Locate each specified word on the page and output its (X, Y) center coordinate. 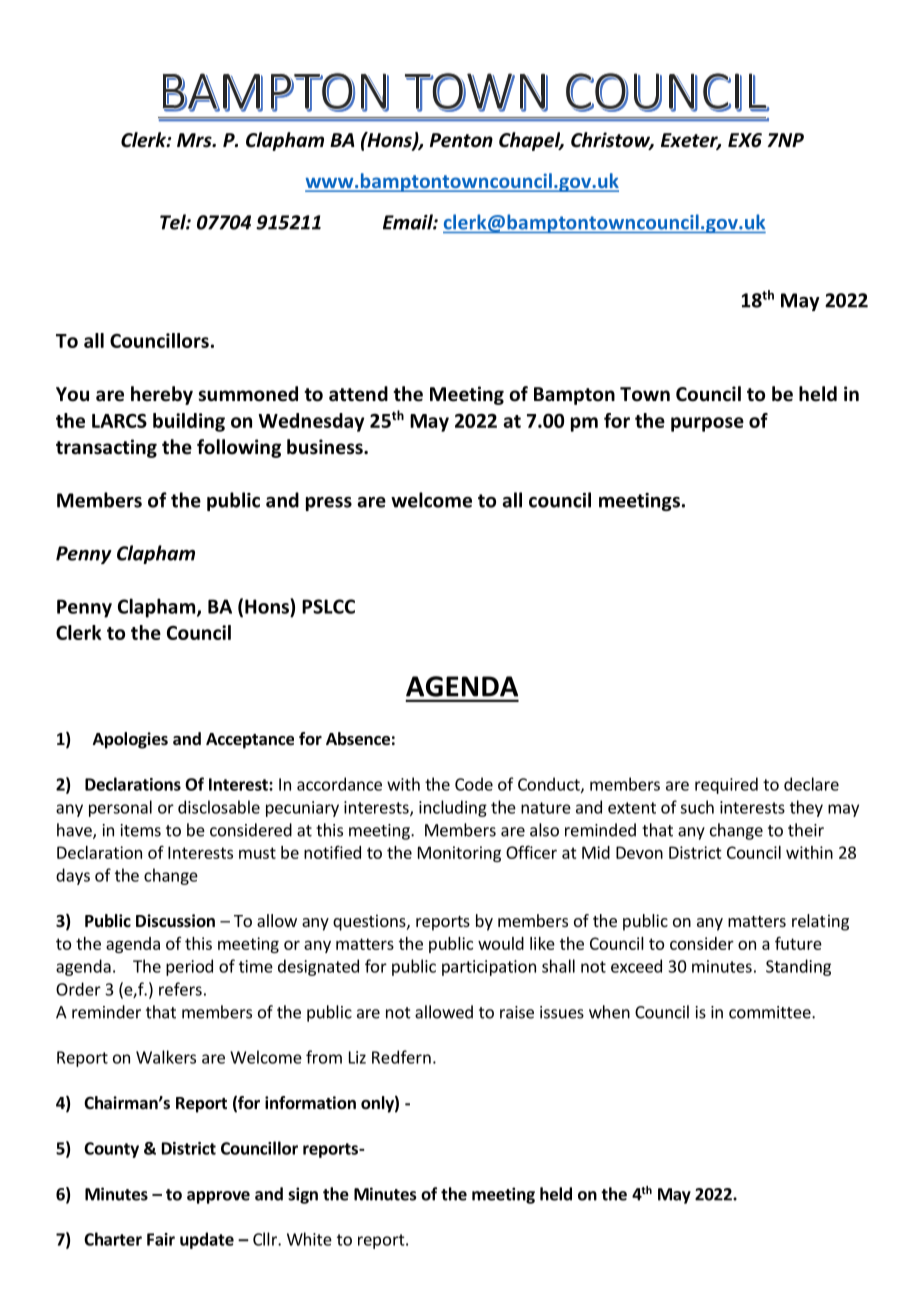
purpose (707, 424)
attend (358, 394)
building (189, 422)
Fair (161, 1239)
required (726, 785)
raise (517, 1012)
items (141, 830)
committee (771, 1012)
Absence (358, 739)
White (309, 1239)
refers (180, 989)
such (697, 807)
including (453, 808)
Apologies (130, 740)
